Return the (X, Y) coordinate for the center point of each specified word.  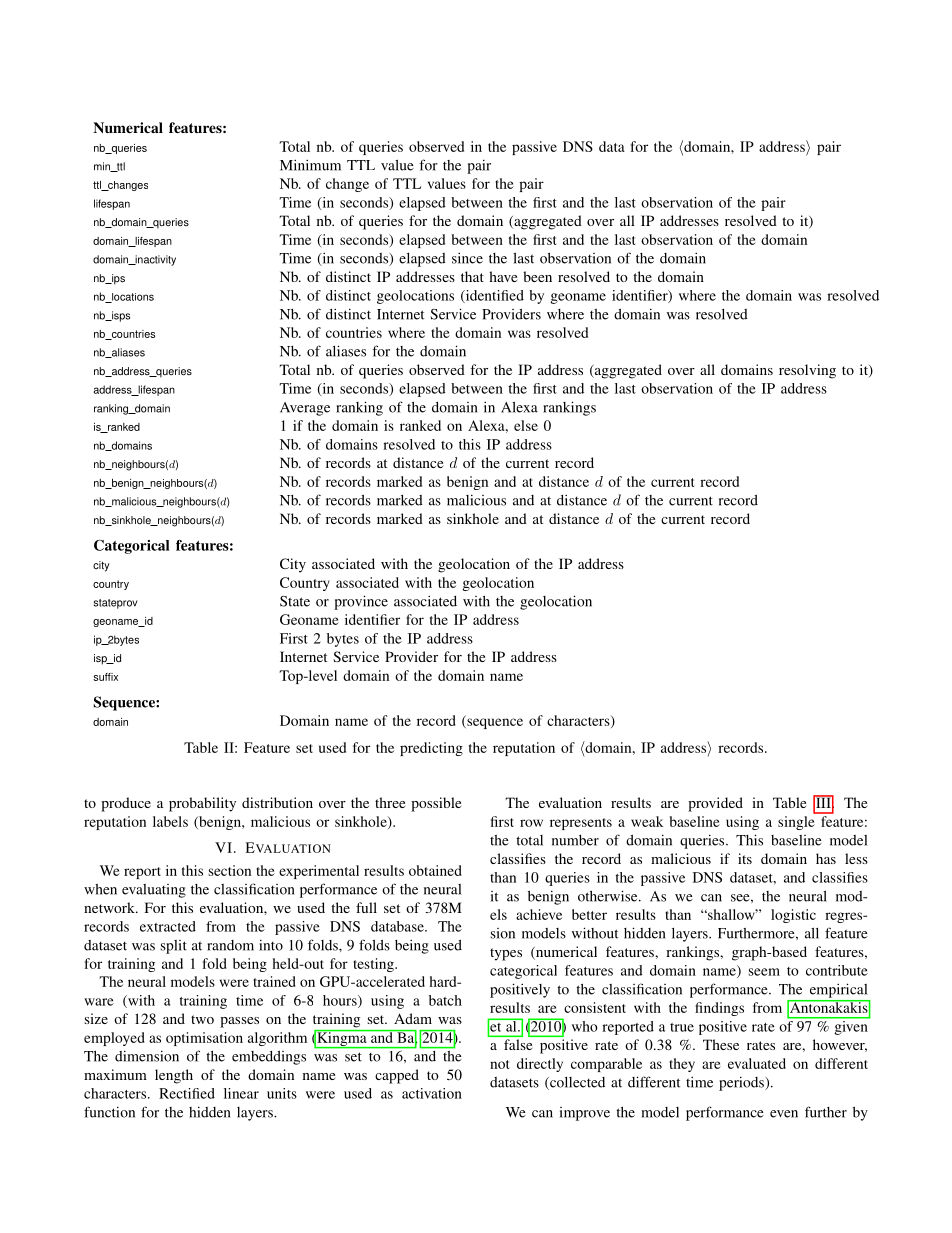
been (537, 276)
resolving (807, 371)
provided (715, 804)
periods (742, 1083)
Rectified (187, 1093)
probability (202, 804)
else (526, 425)
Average (305, 409)
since (467, 258)
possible (436, 804)
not (499, 1064)
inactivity (154, 260)
